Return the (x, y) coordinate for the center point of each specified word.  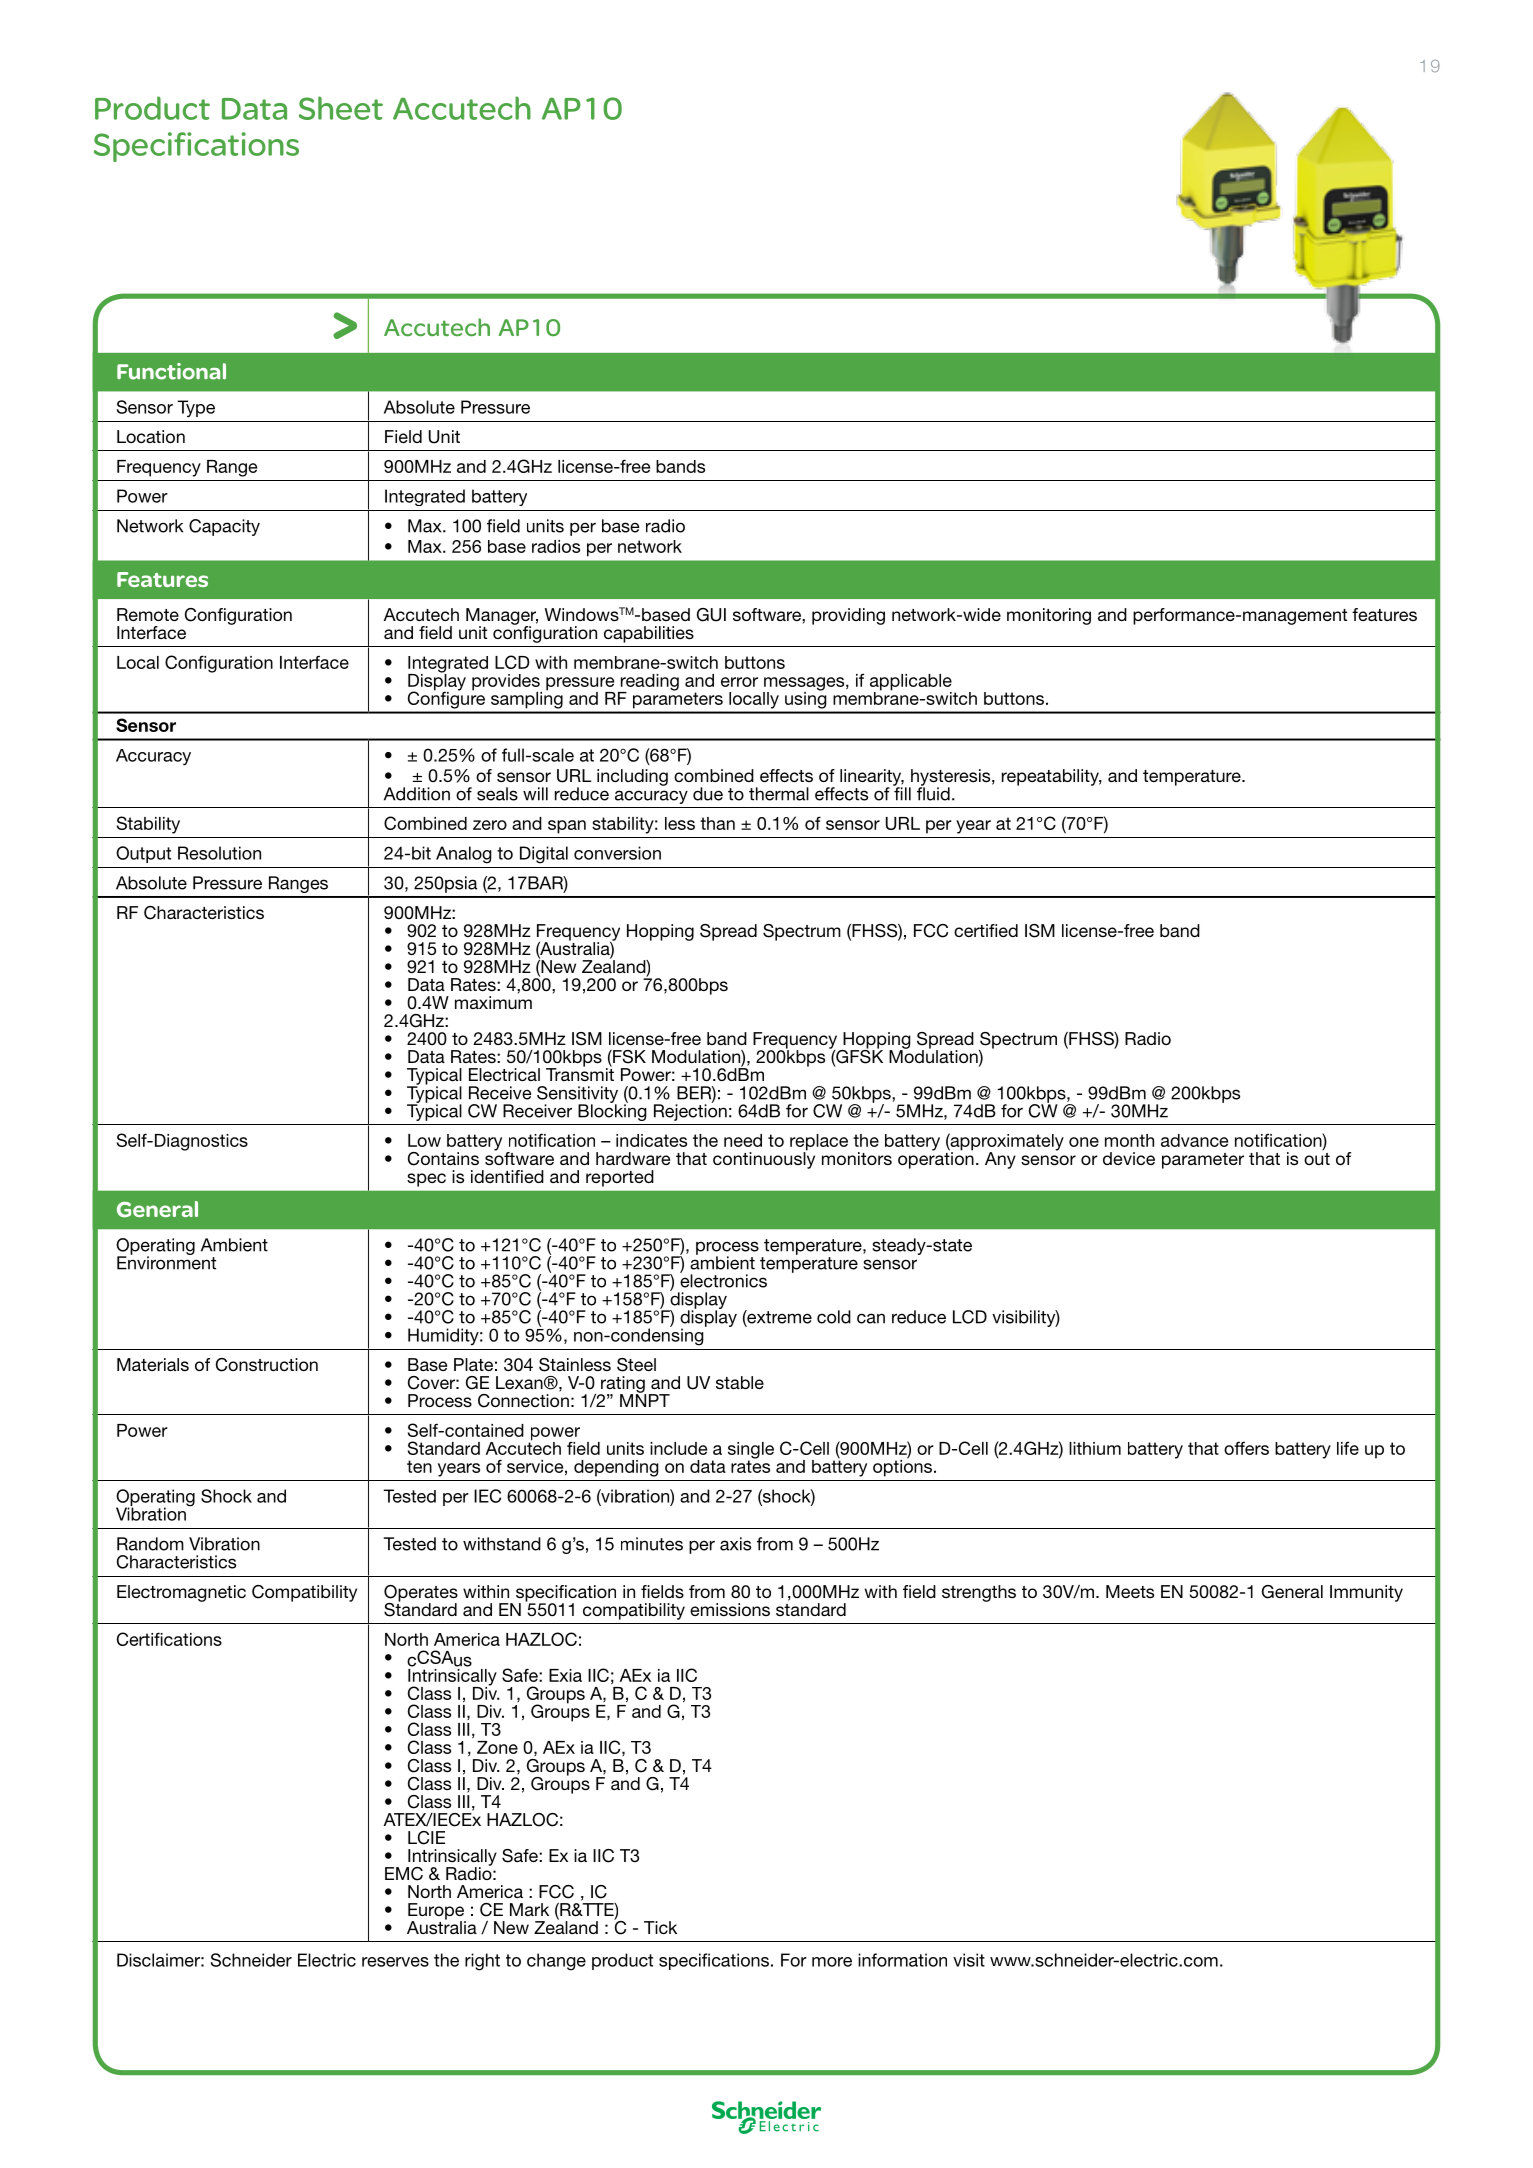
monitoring (1049, 616)
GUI (711, 615)
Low (424, 1140)
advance (1194, 1140)
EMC (404, 1874)
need (743, 1140)
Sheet (341, 108)
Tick (660, 1927)
